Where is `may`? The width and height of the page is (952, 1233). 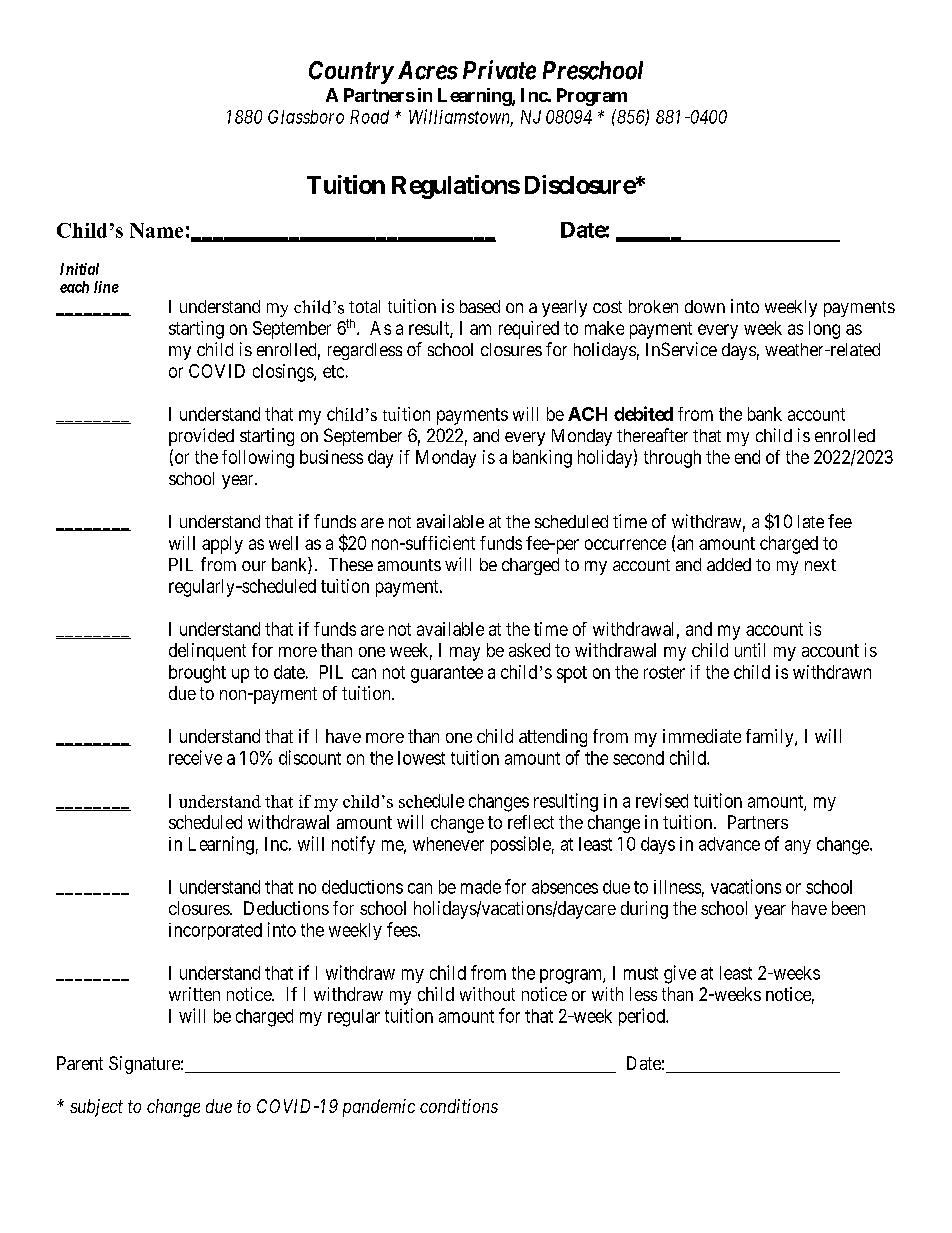
may is located at coordinates (465, 654).
